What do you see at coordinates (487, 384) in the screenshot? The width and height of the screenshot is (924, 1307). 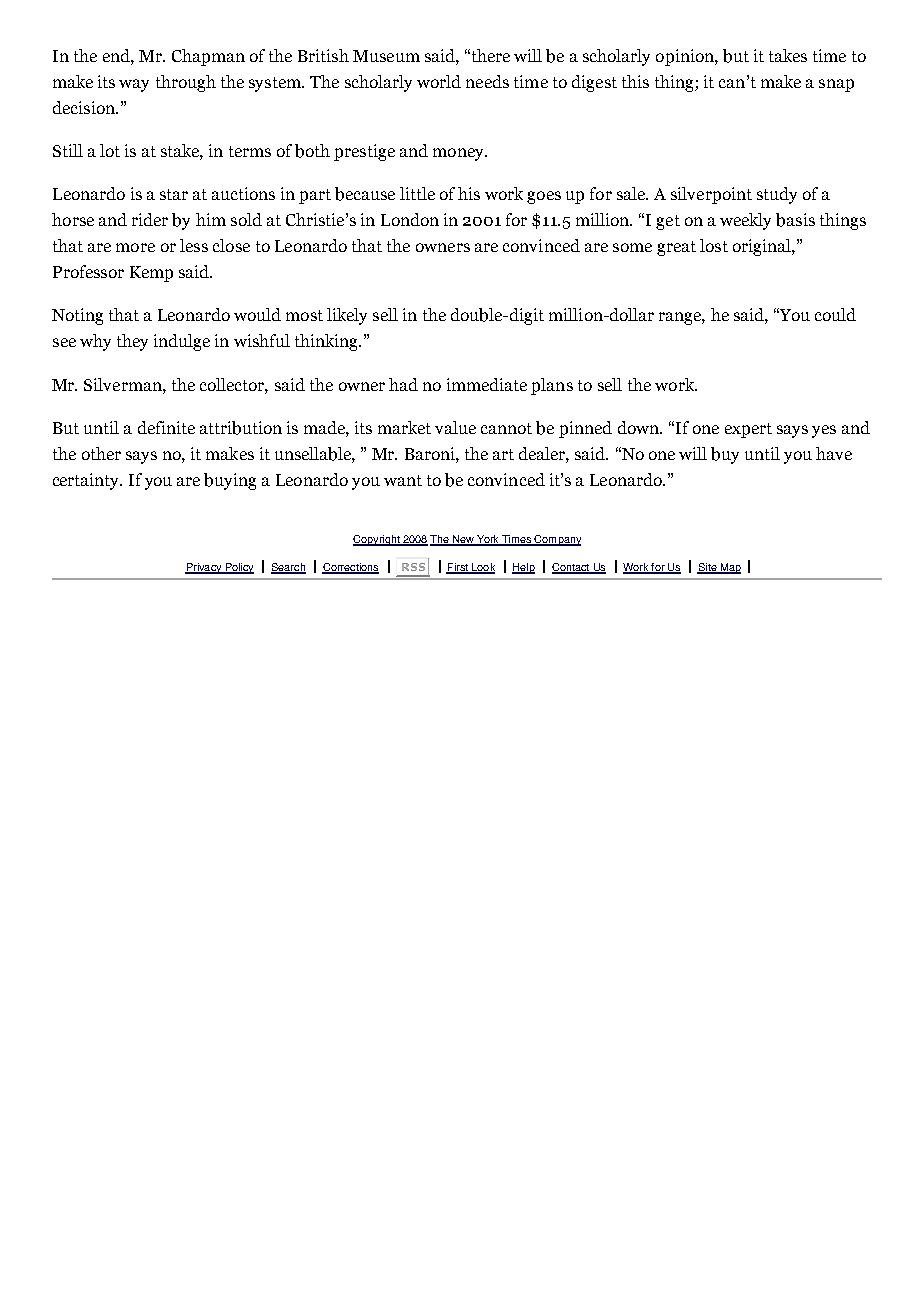 I see `immediate` at bounding box center [487, 384].
